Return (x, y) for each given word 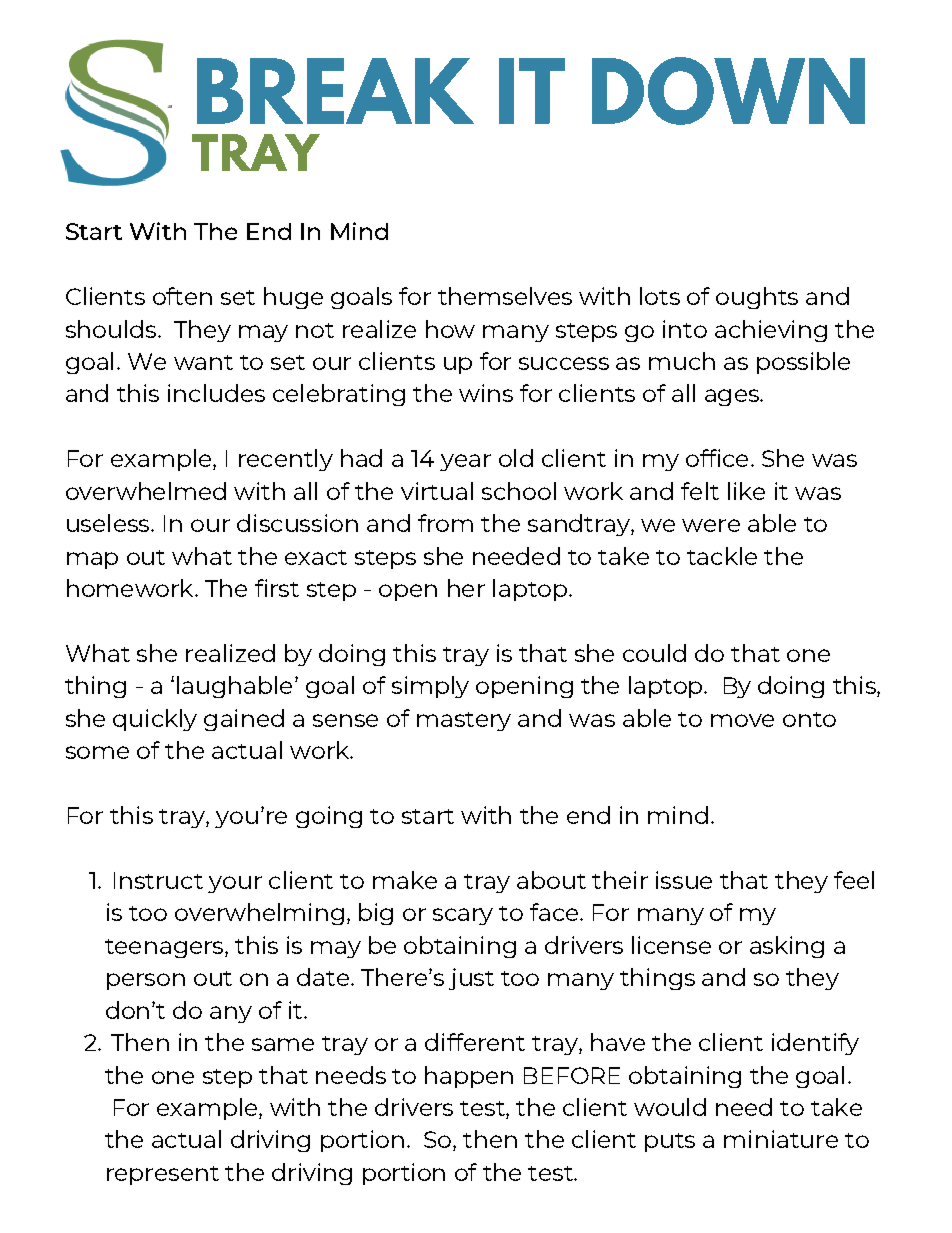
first (277, 588)
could (654, 653)
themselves (505, 296)
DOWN (728, 91)
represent (163, 1175)
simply (430, 687)
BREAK (335, 91)
